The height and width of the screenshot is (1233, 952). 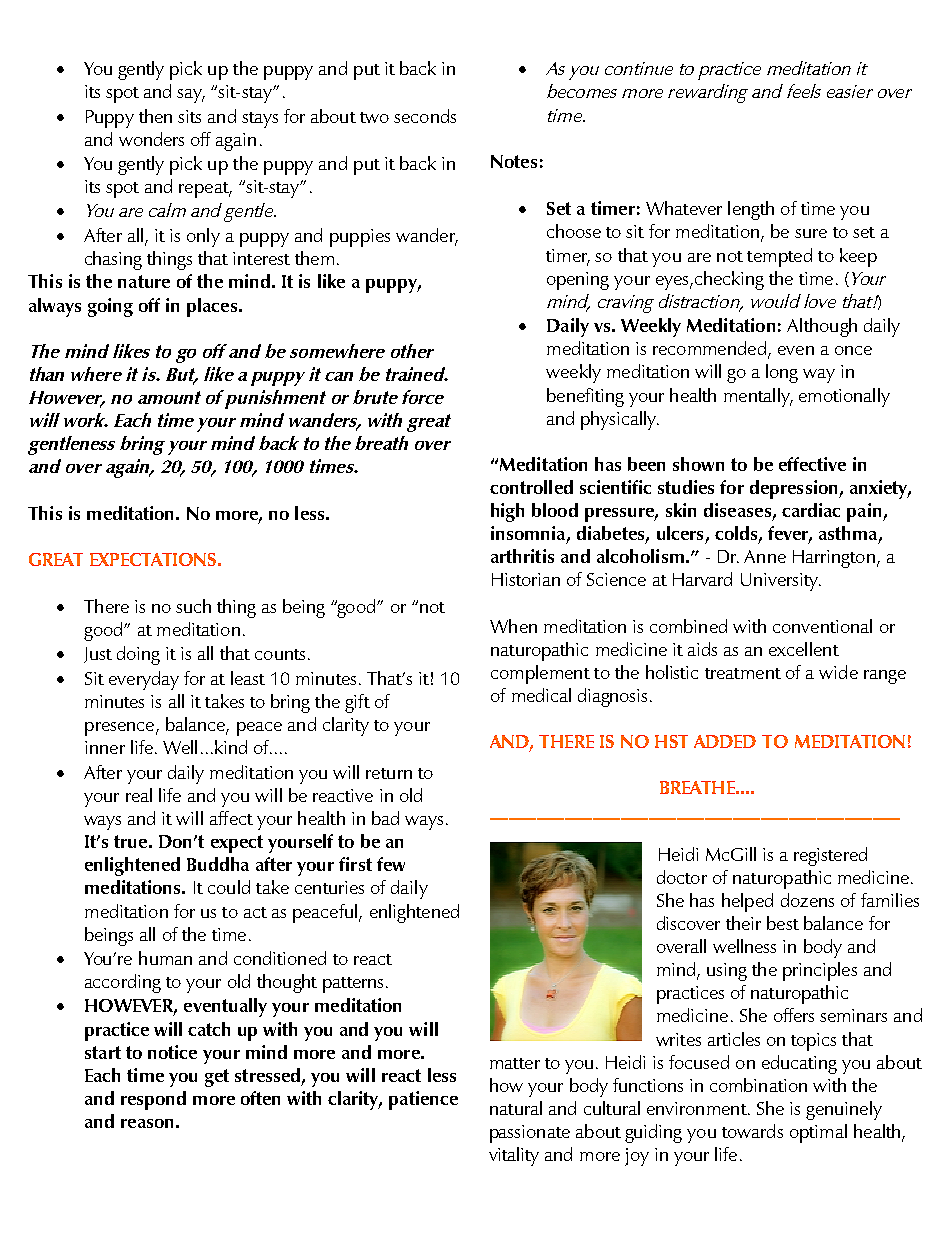 I want to click on such, so click(x=193, y=606).
